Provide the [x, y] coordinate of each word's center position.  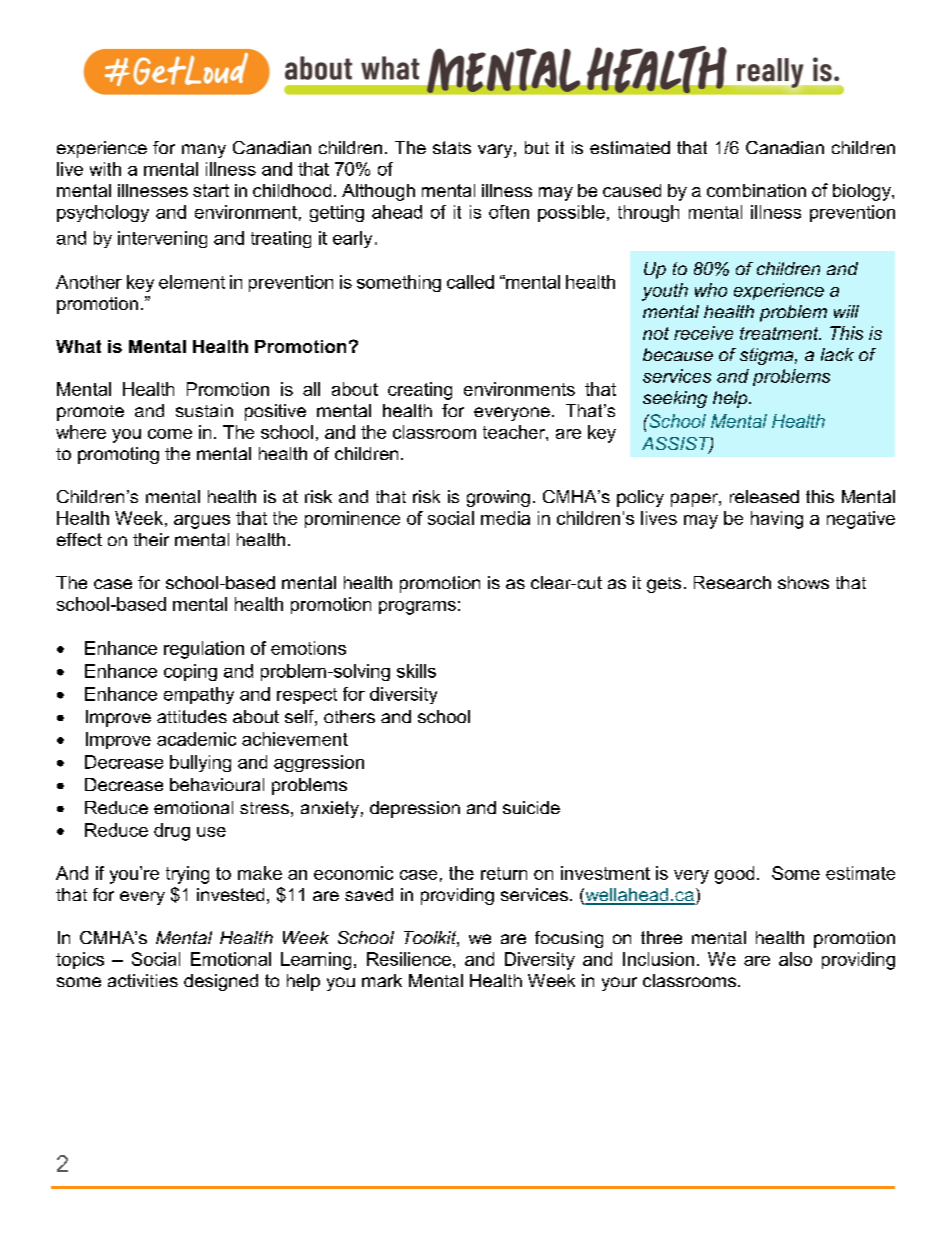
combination [756, 190]
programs [417, 608]
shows [803, 582]
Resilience [409, 959]
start [211, 190]
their [151, 539]
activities [143, 980]
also [795, 959]
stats [452, 147]
